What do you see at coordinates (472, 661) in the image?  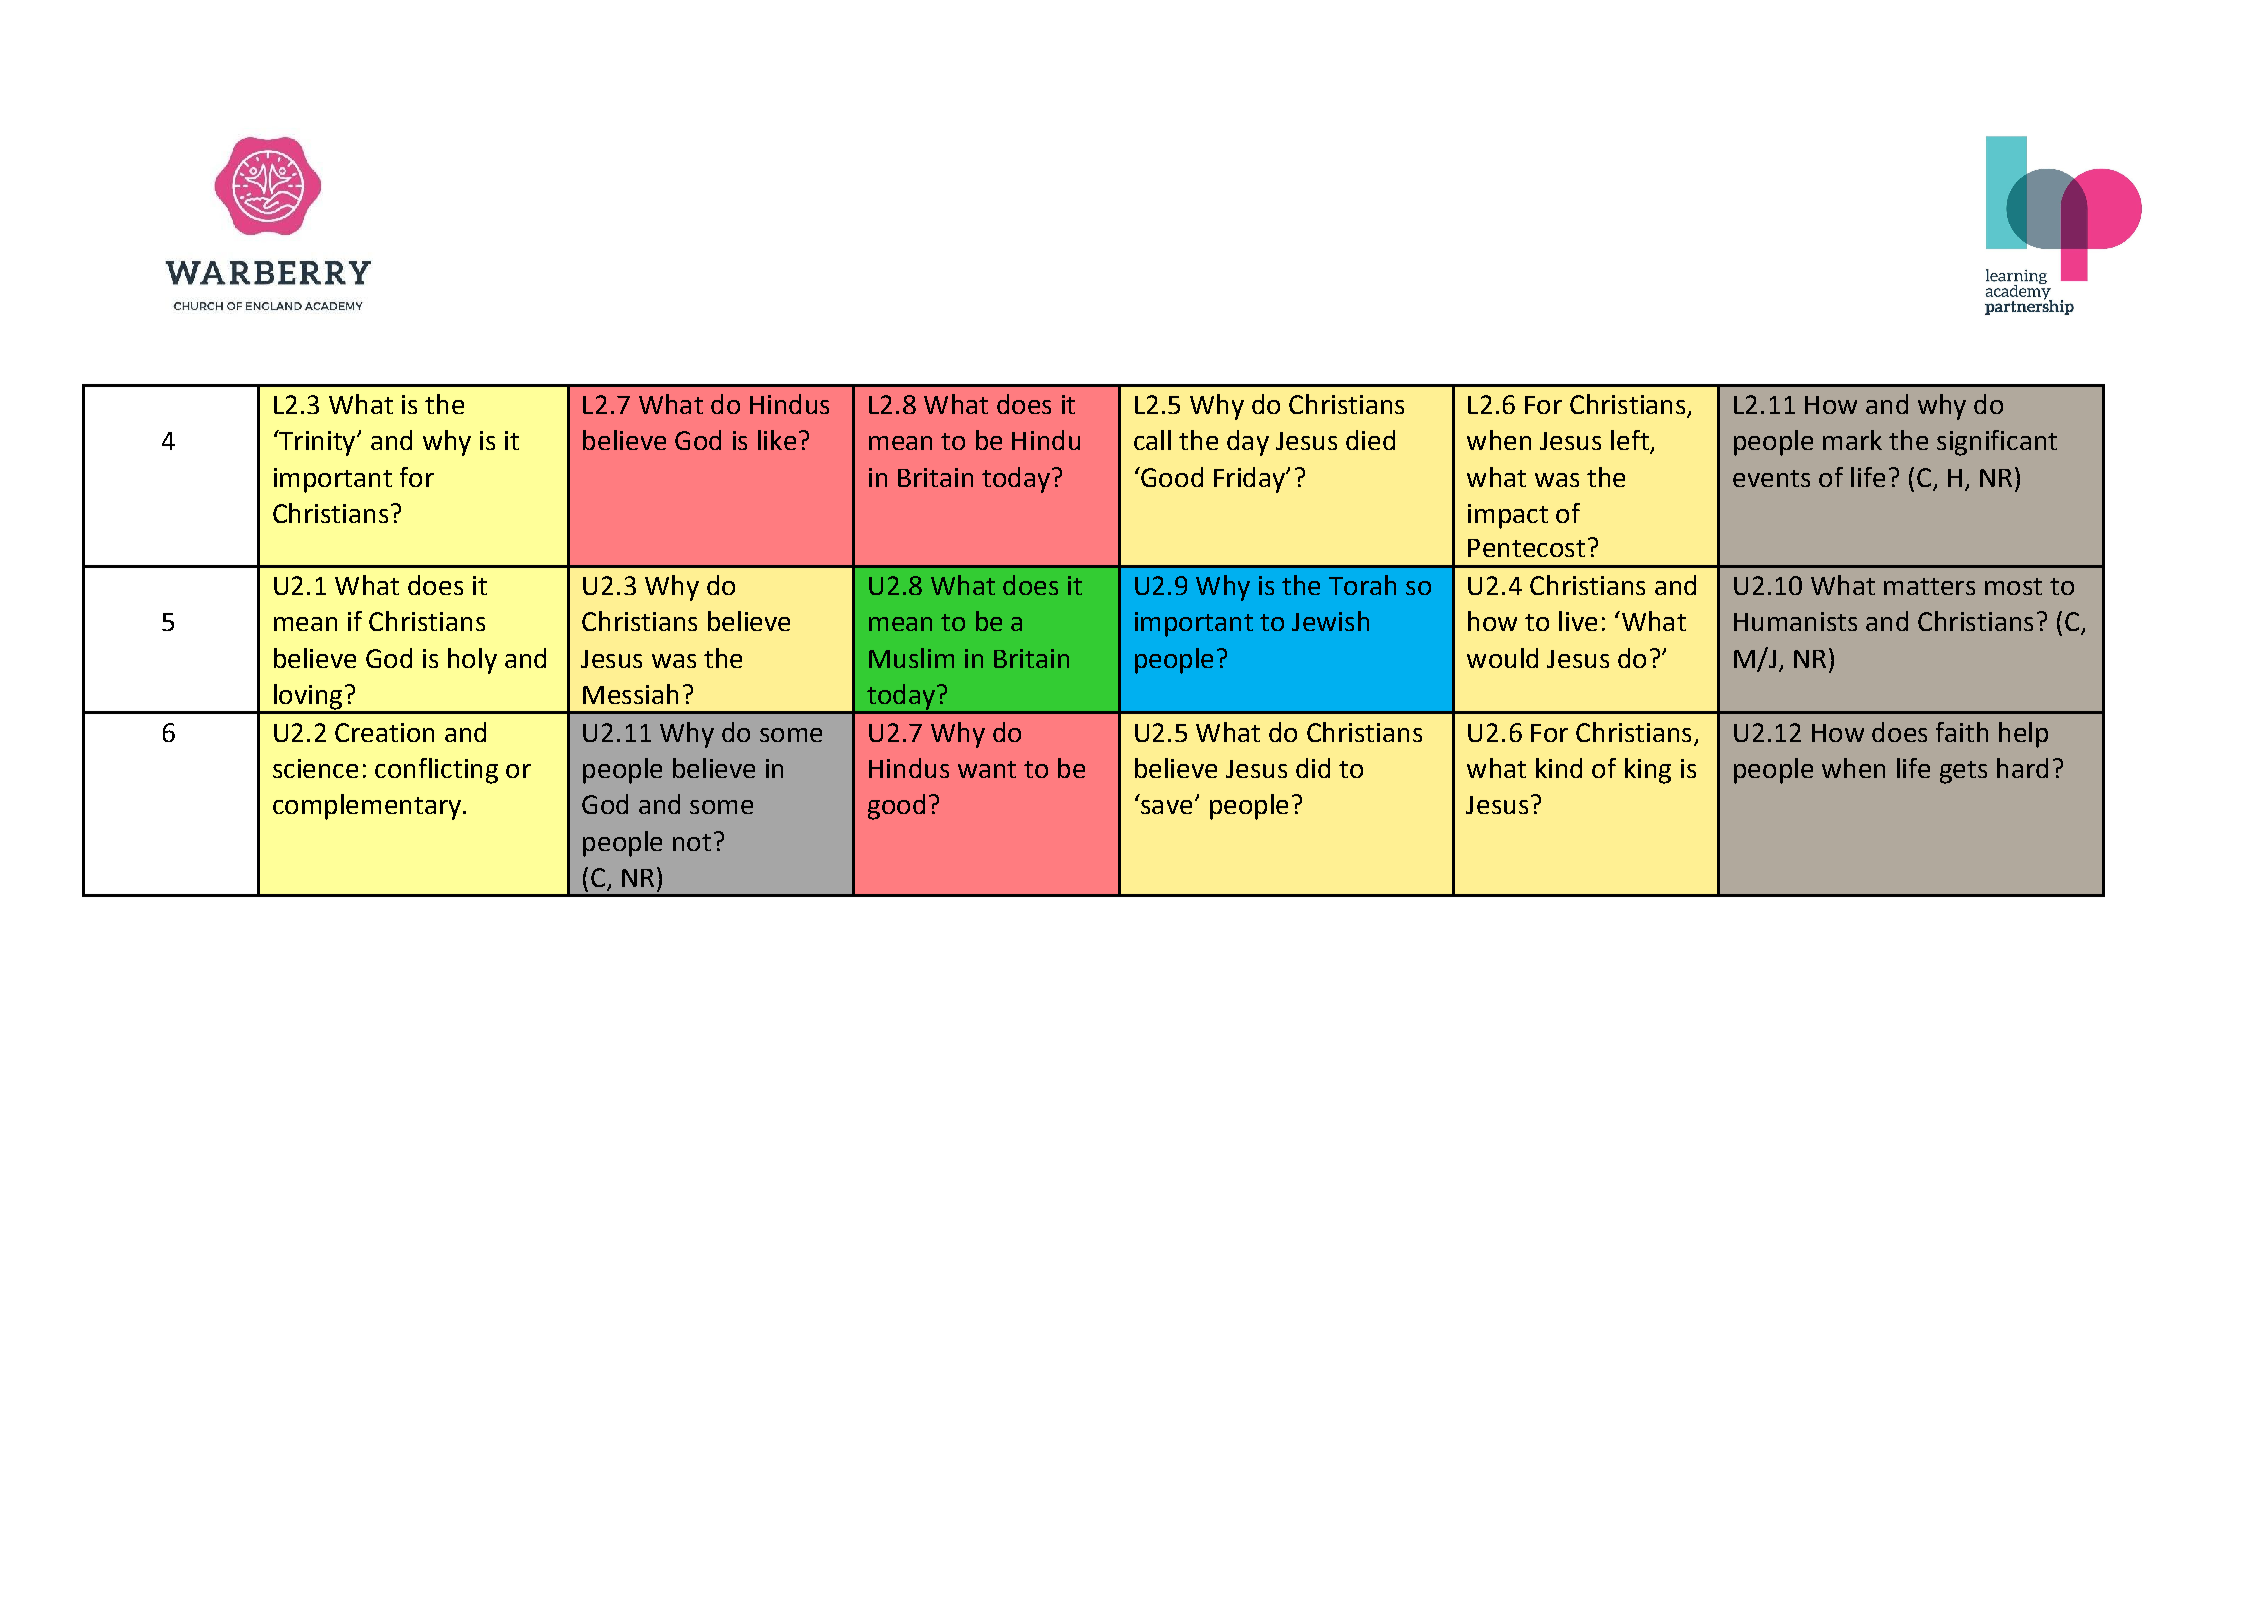 I see `holy` at bounding box center [472, 661].
